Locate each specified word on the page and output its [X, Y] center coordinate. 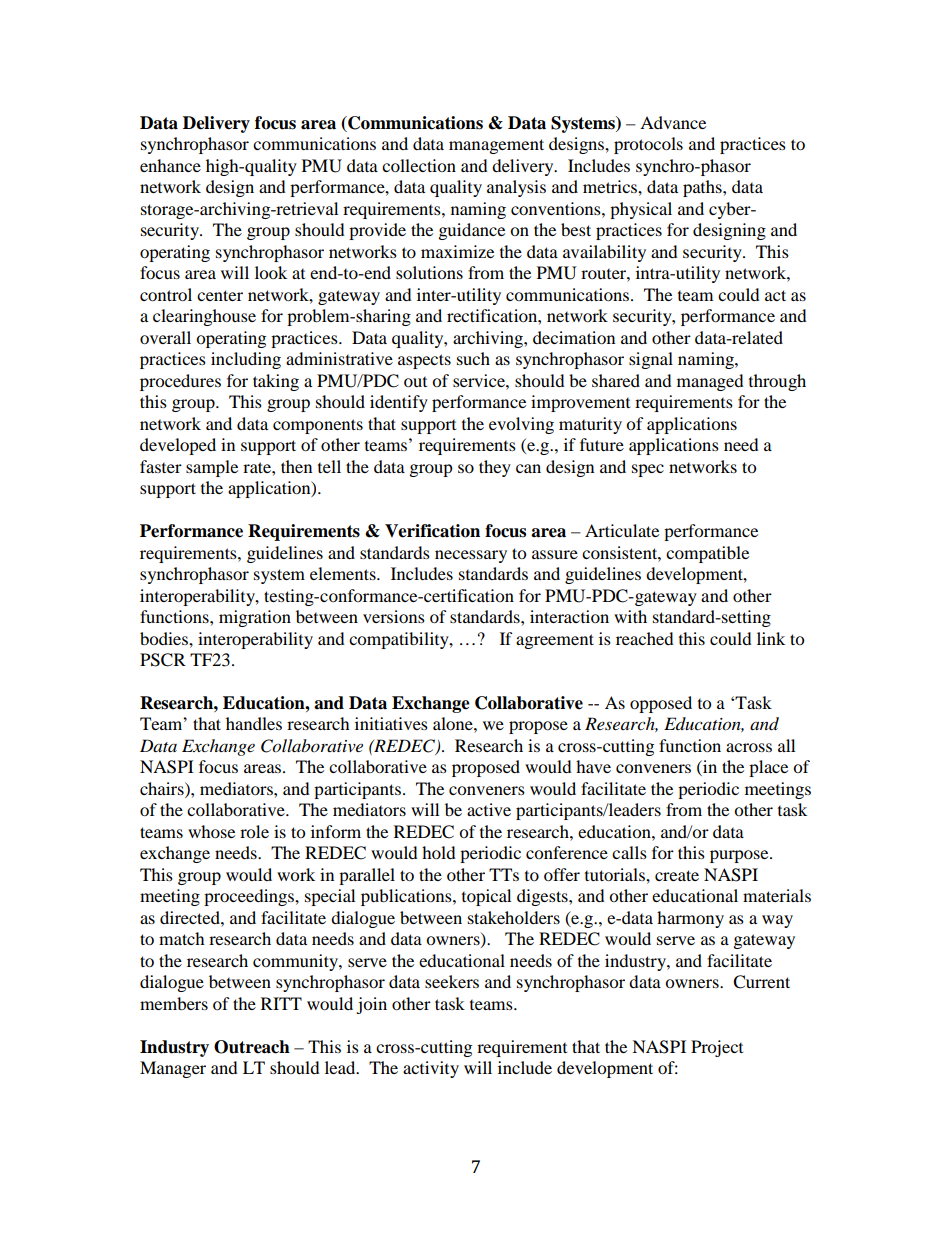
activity [431, 1069]
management [496, 146]
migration [255, 618]
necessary [471, 556]
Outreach [252, 1047]
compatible [707, 554]
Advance [673, 122]
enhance [170, 165]
